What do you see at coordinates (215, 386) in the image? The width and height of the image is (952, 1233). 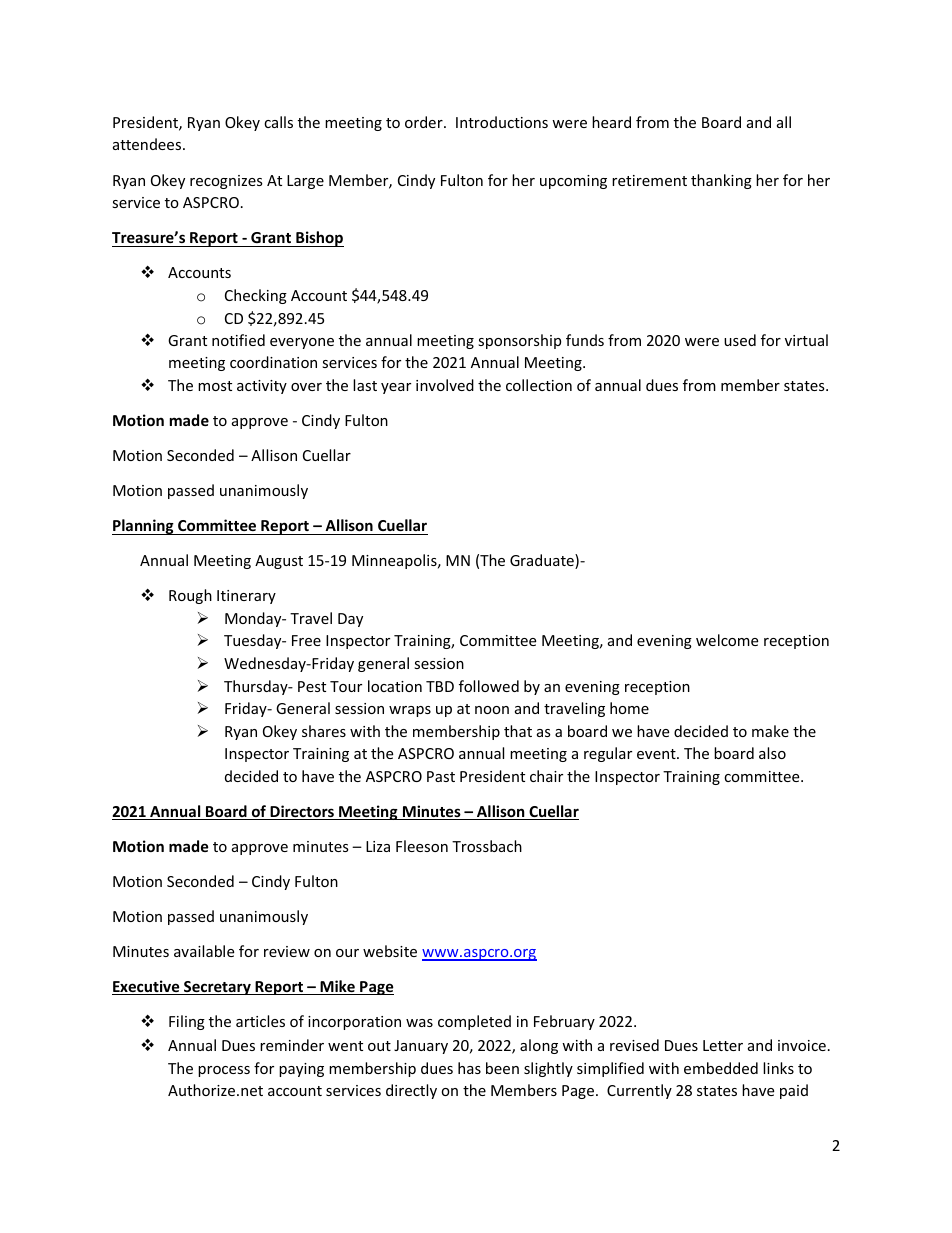 I see `most` at bounding box center [215, 386].
